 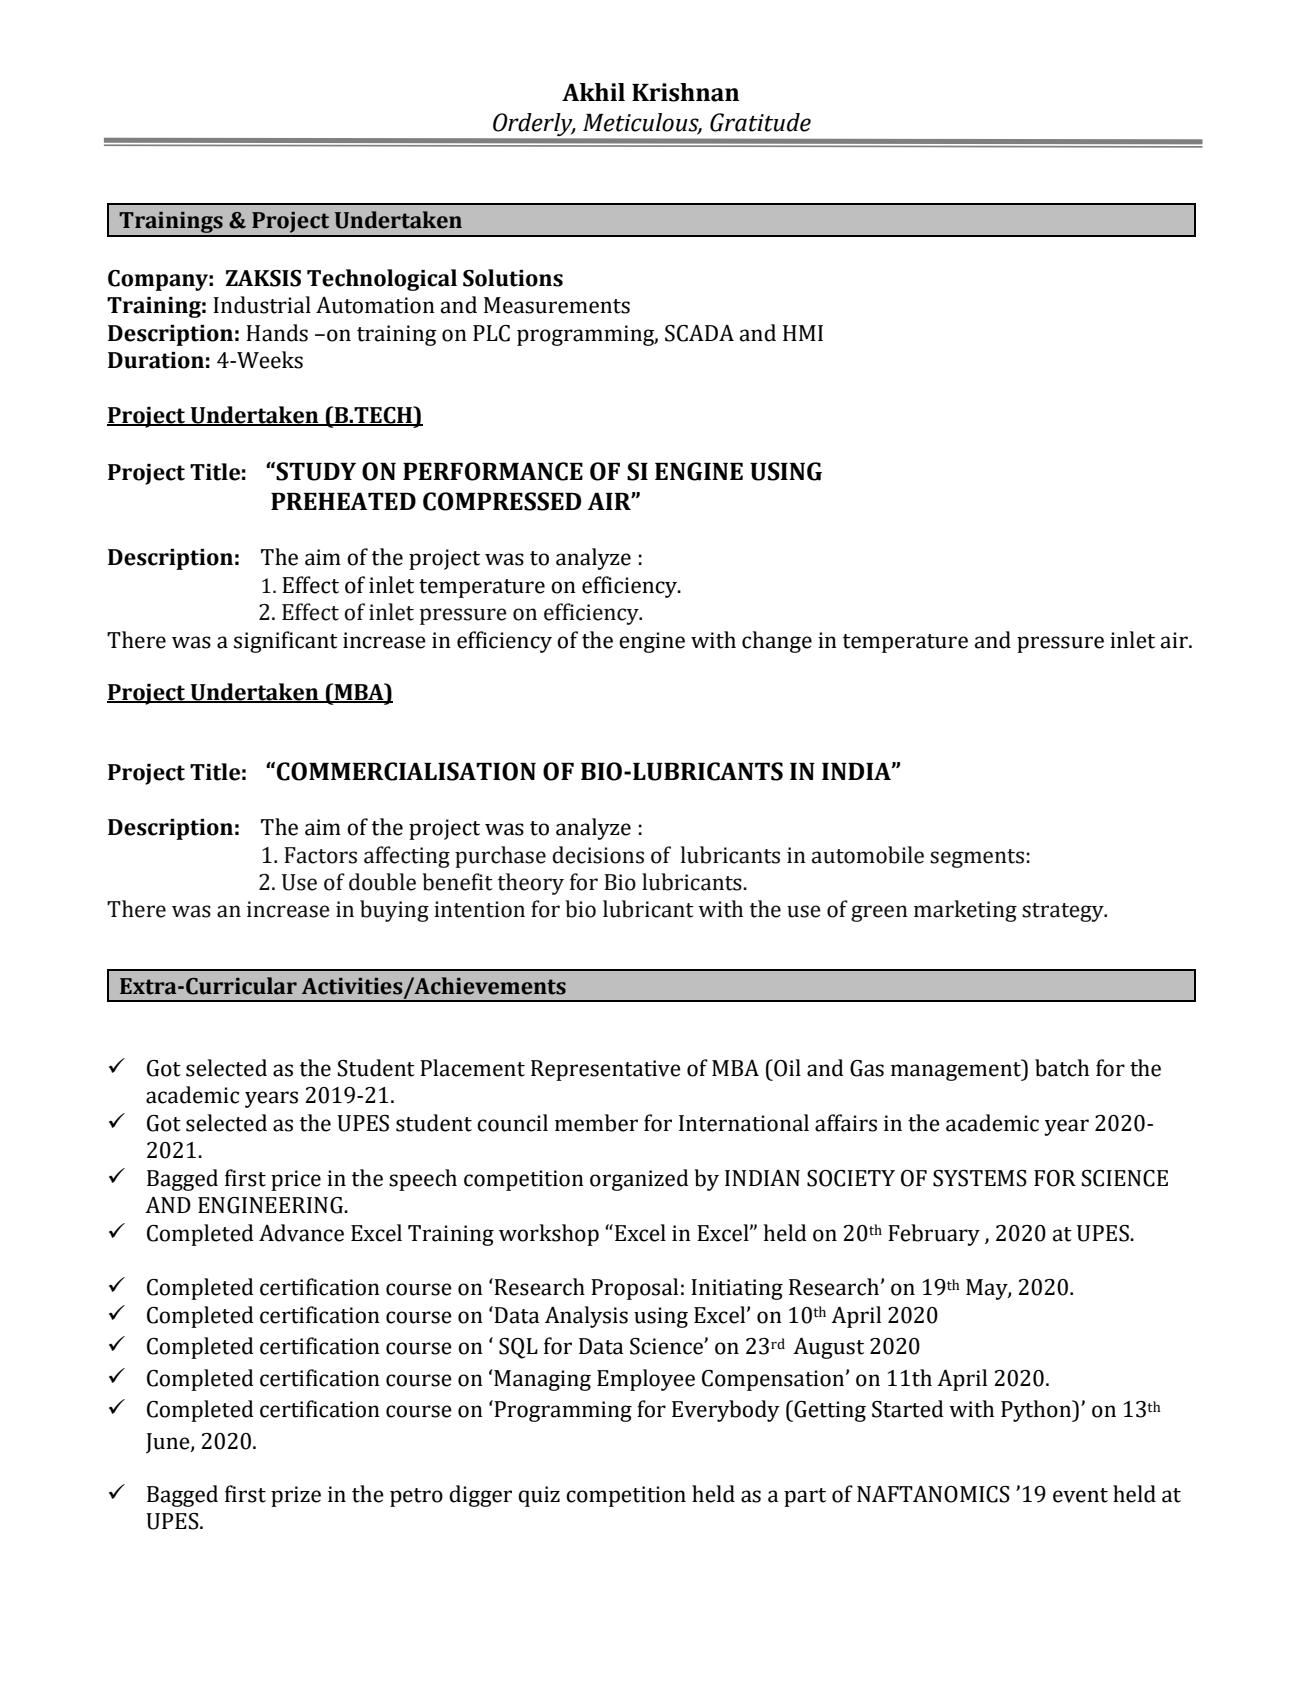 What do you see at coordinates (296, 1496) in the image?
I see `prize` at bounding box center [296, 1496].
